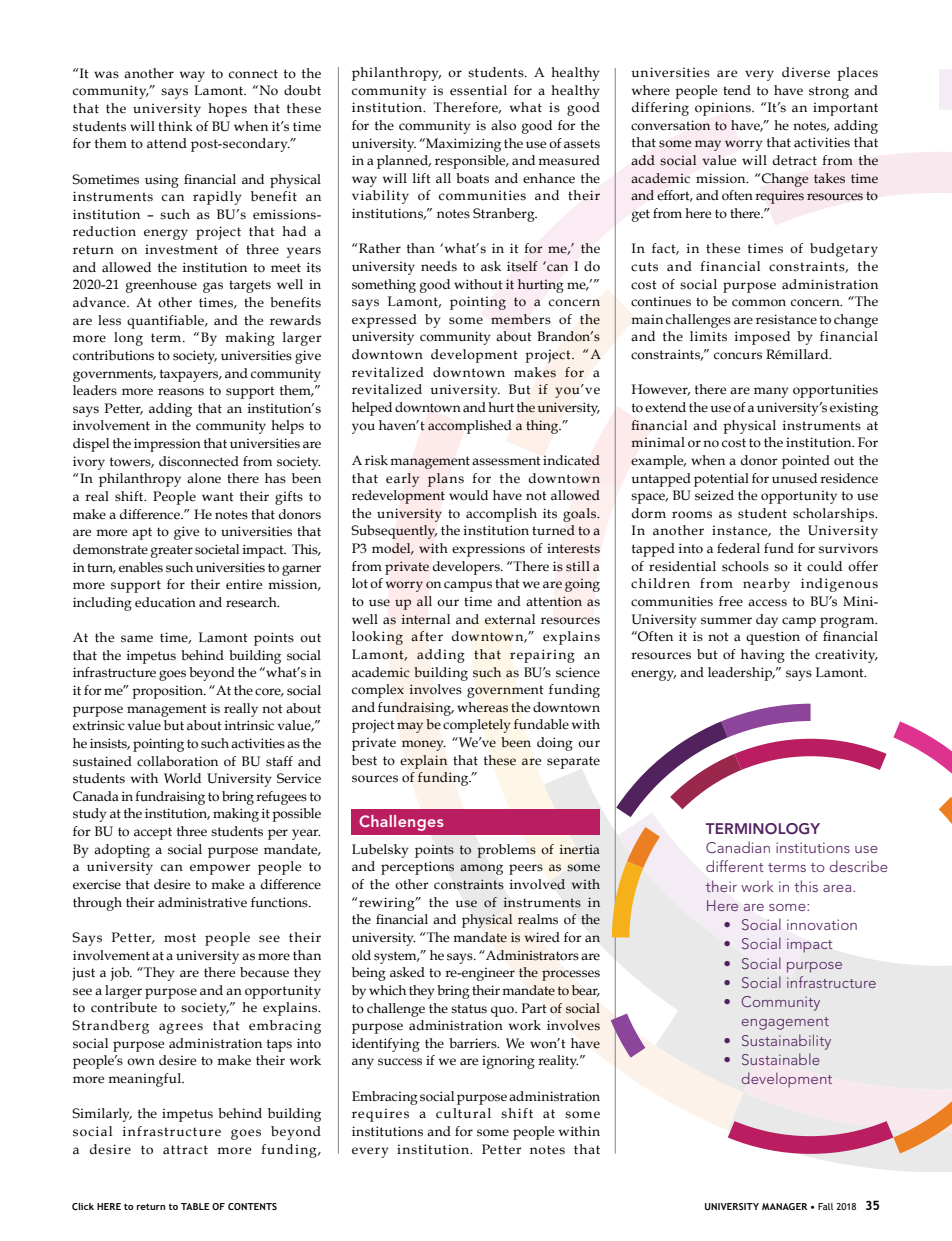 This screenshot has width=952, height=1241. I want to click on same, so click(137, 639).
